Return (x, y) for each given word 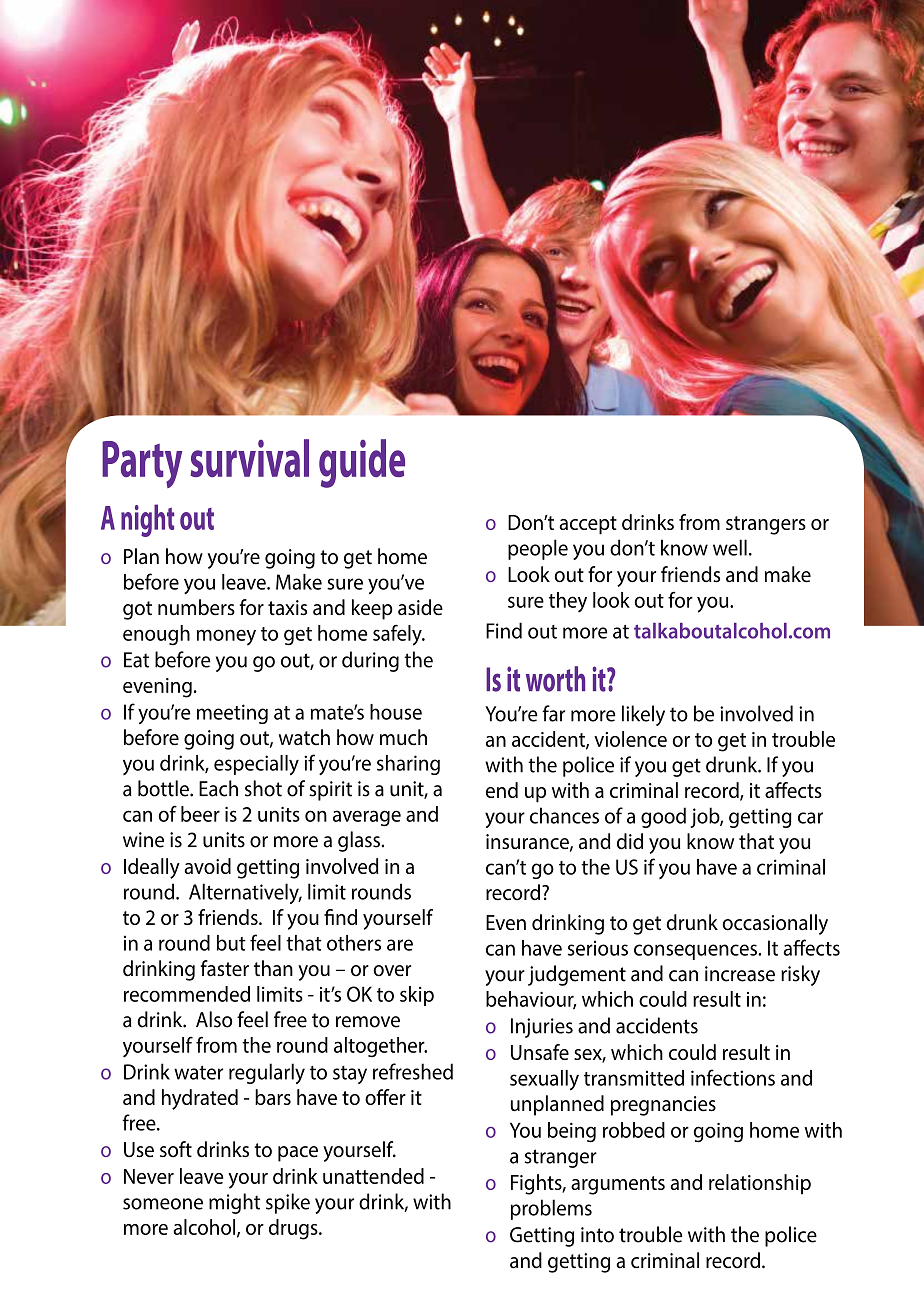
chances (564, 815)
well (730, 547)
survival (249, 458)
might (234, 1203)
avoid (207, 866)
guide (362, 463)
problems (551, 1209)
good (663, 817)
